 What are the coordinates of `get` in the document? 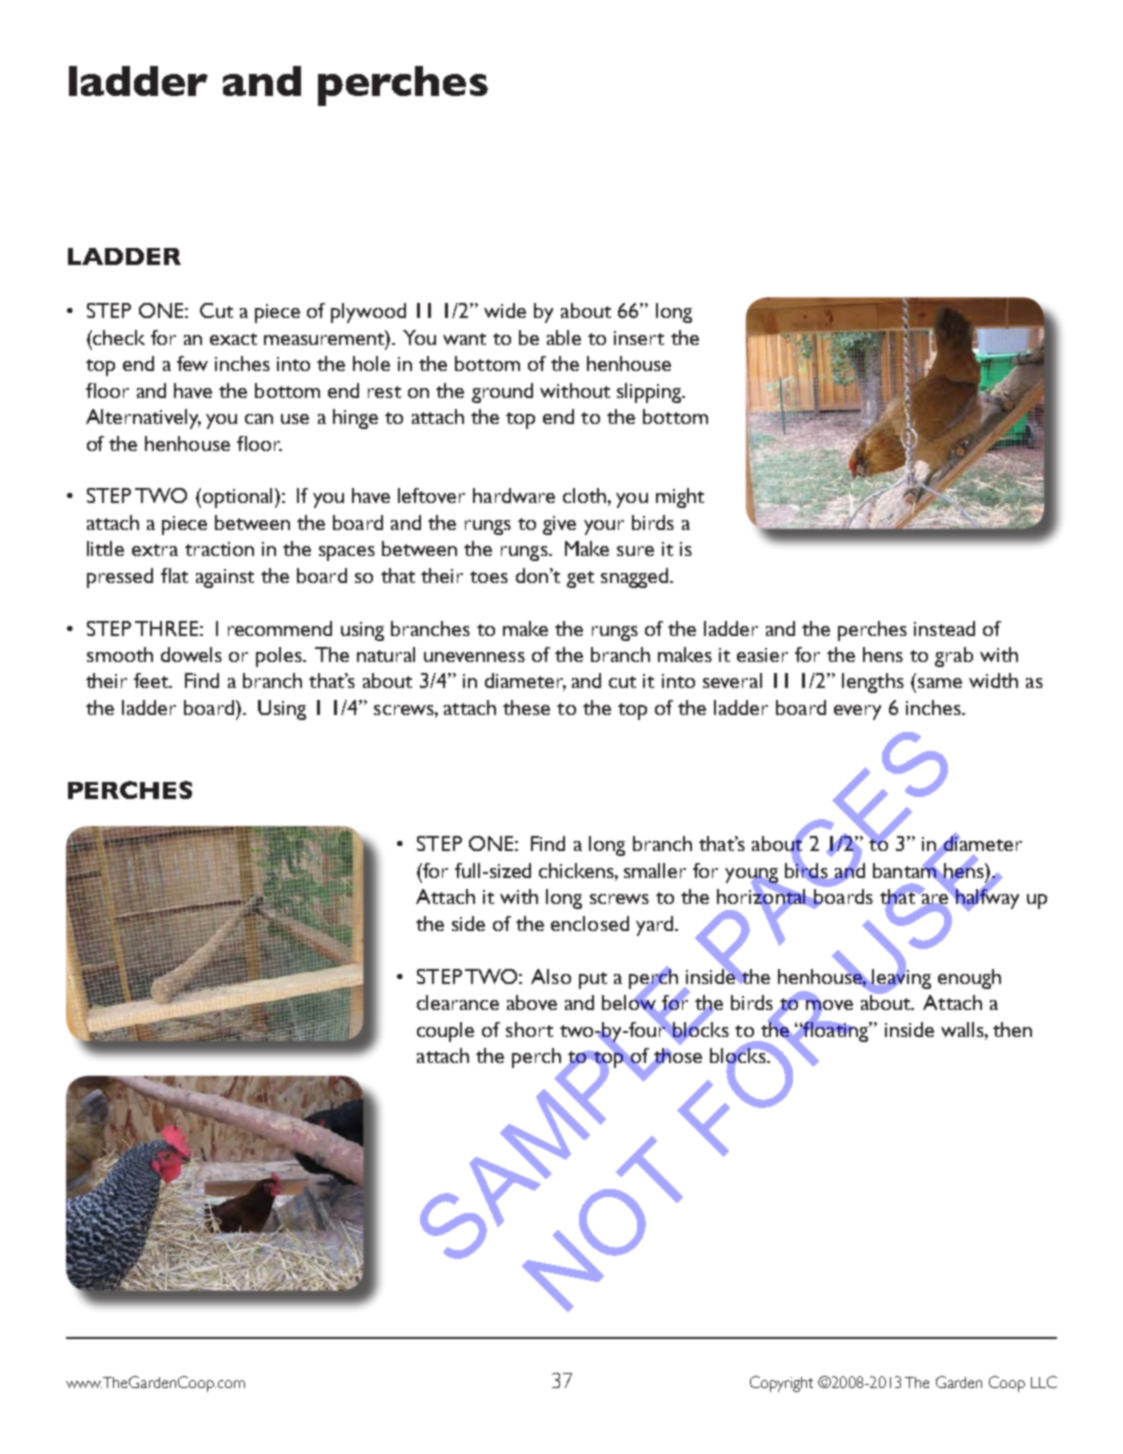 It's located at (580, 579).
